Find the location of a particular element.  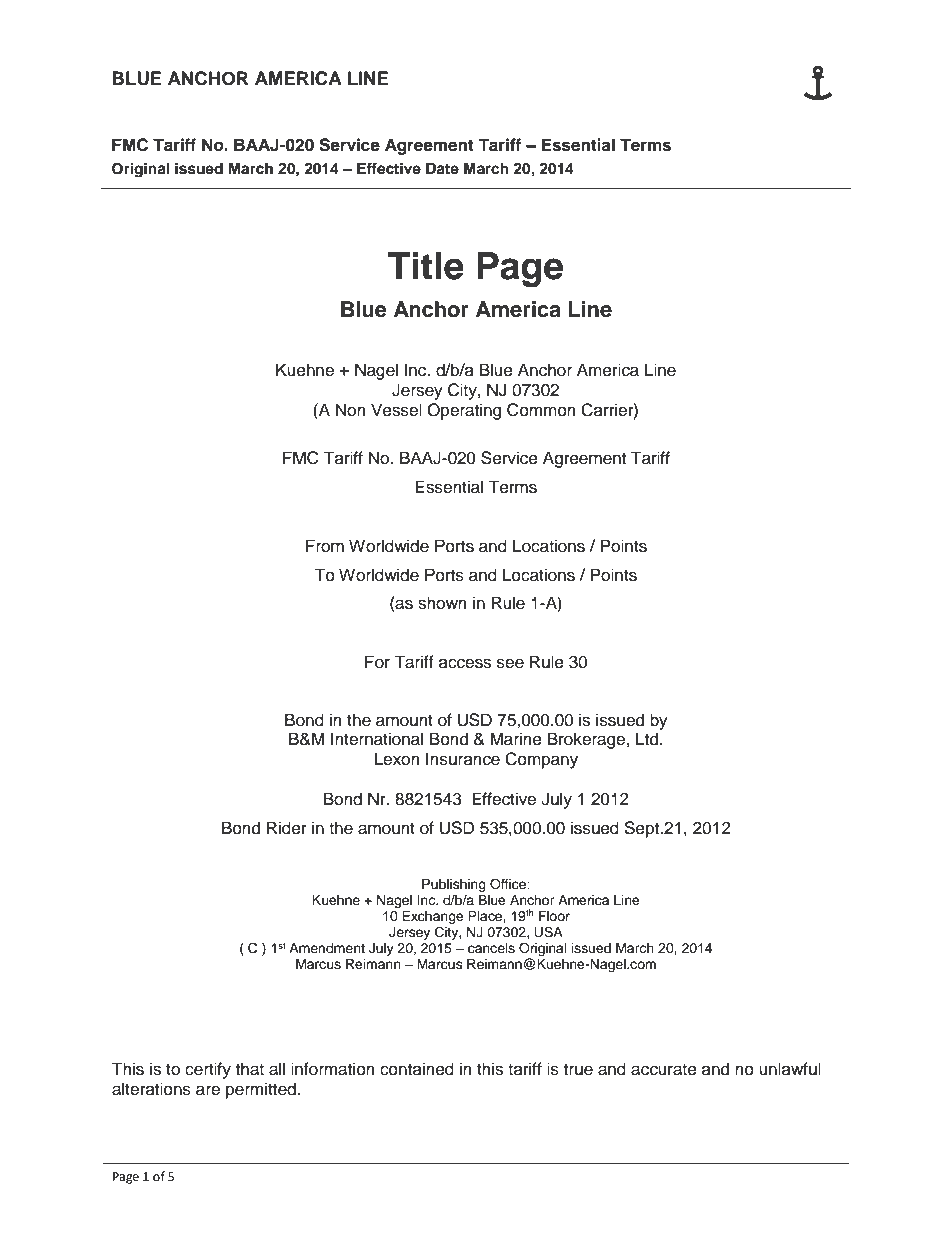

Date is located at coordinates (442, 169).
